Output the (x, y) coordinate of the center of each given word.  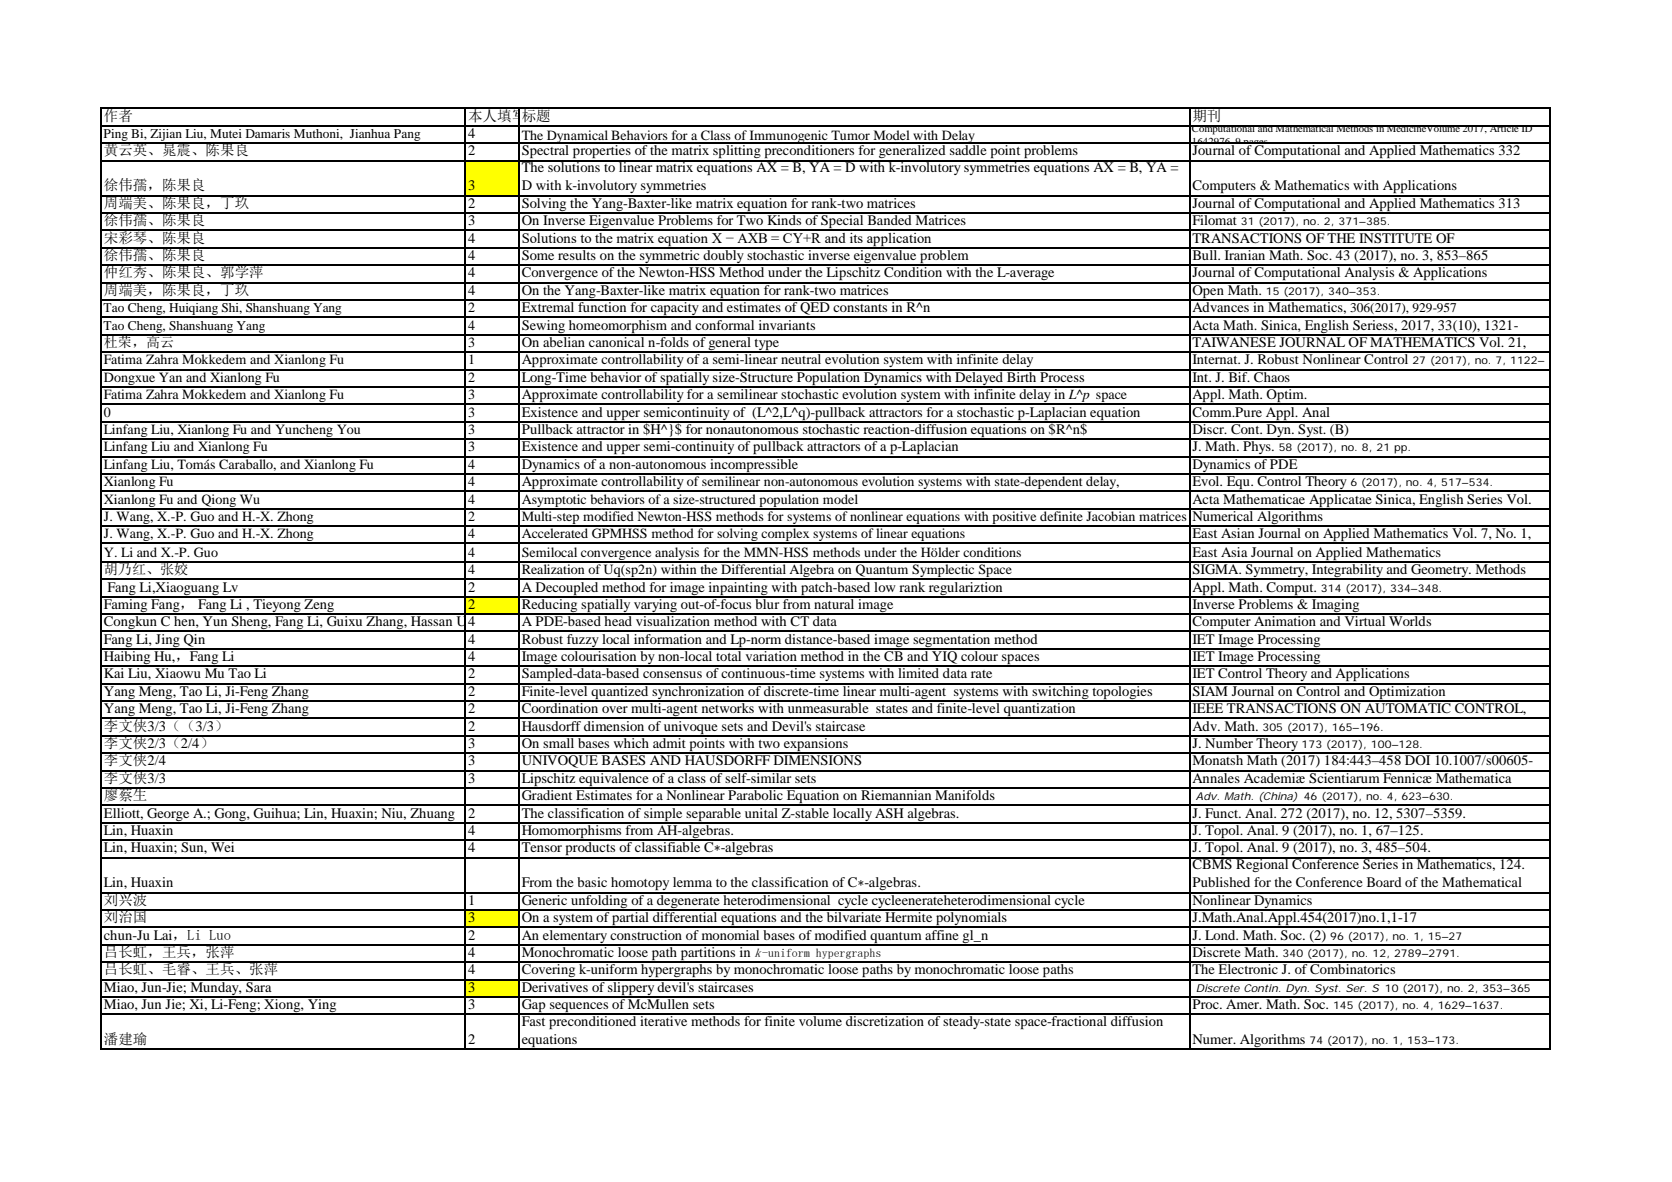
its (856, 236)
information (668, 637)
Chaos (1272, 375)
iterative (664, 1019)
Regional (1262, 864)
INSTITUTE (1396, 237)
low (885, 585)
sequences (579, 1008)
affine (942, 933)
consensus (672, 674)
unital (761, 811)
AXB (752, 236)
